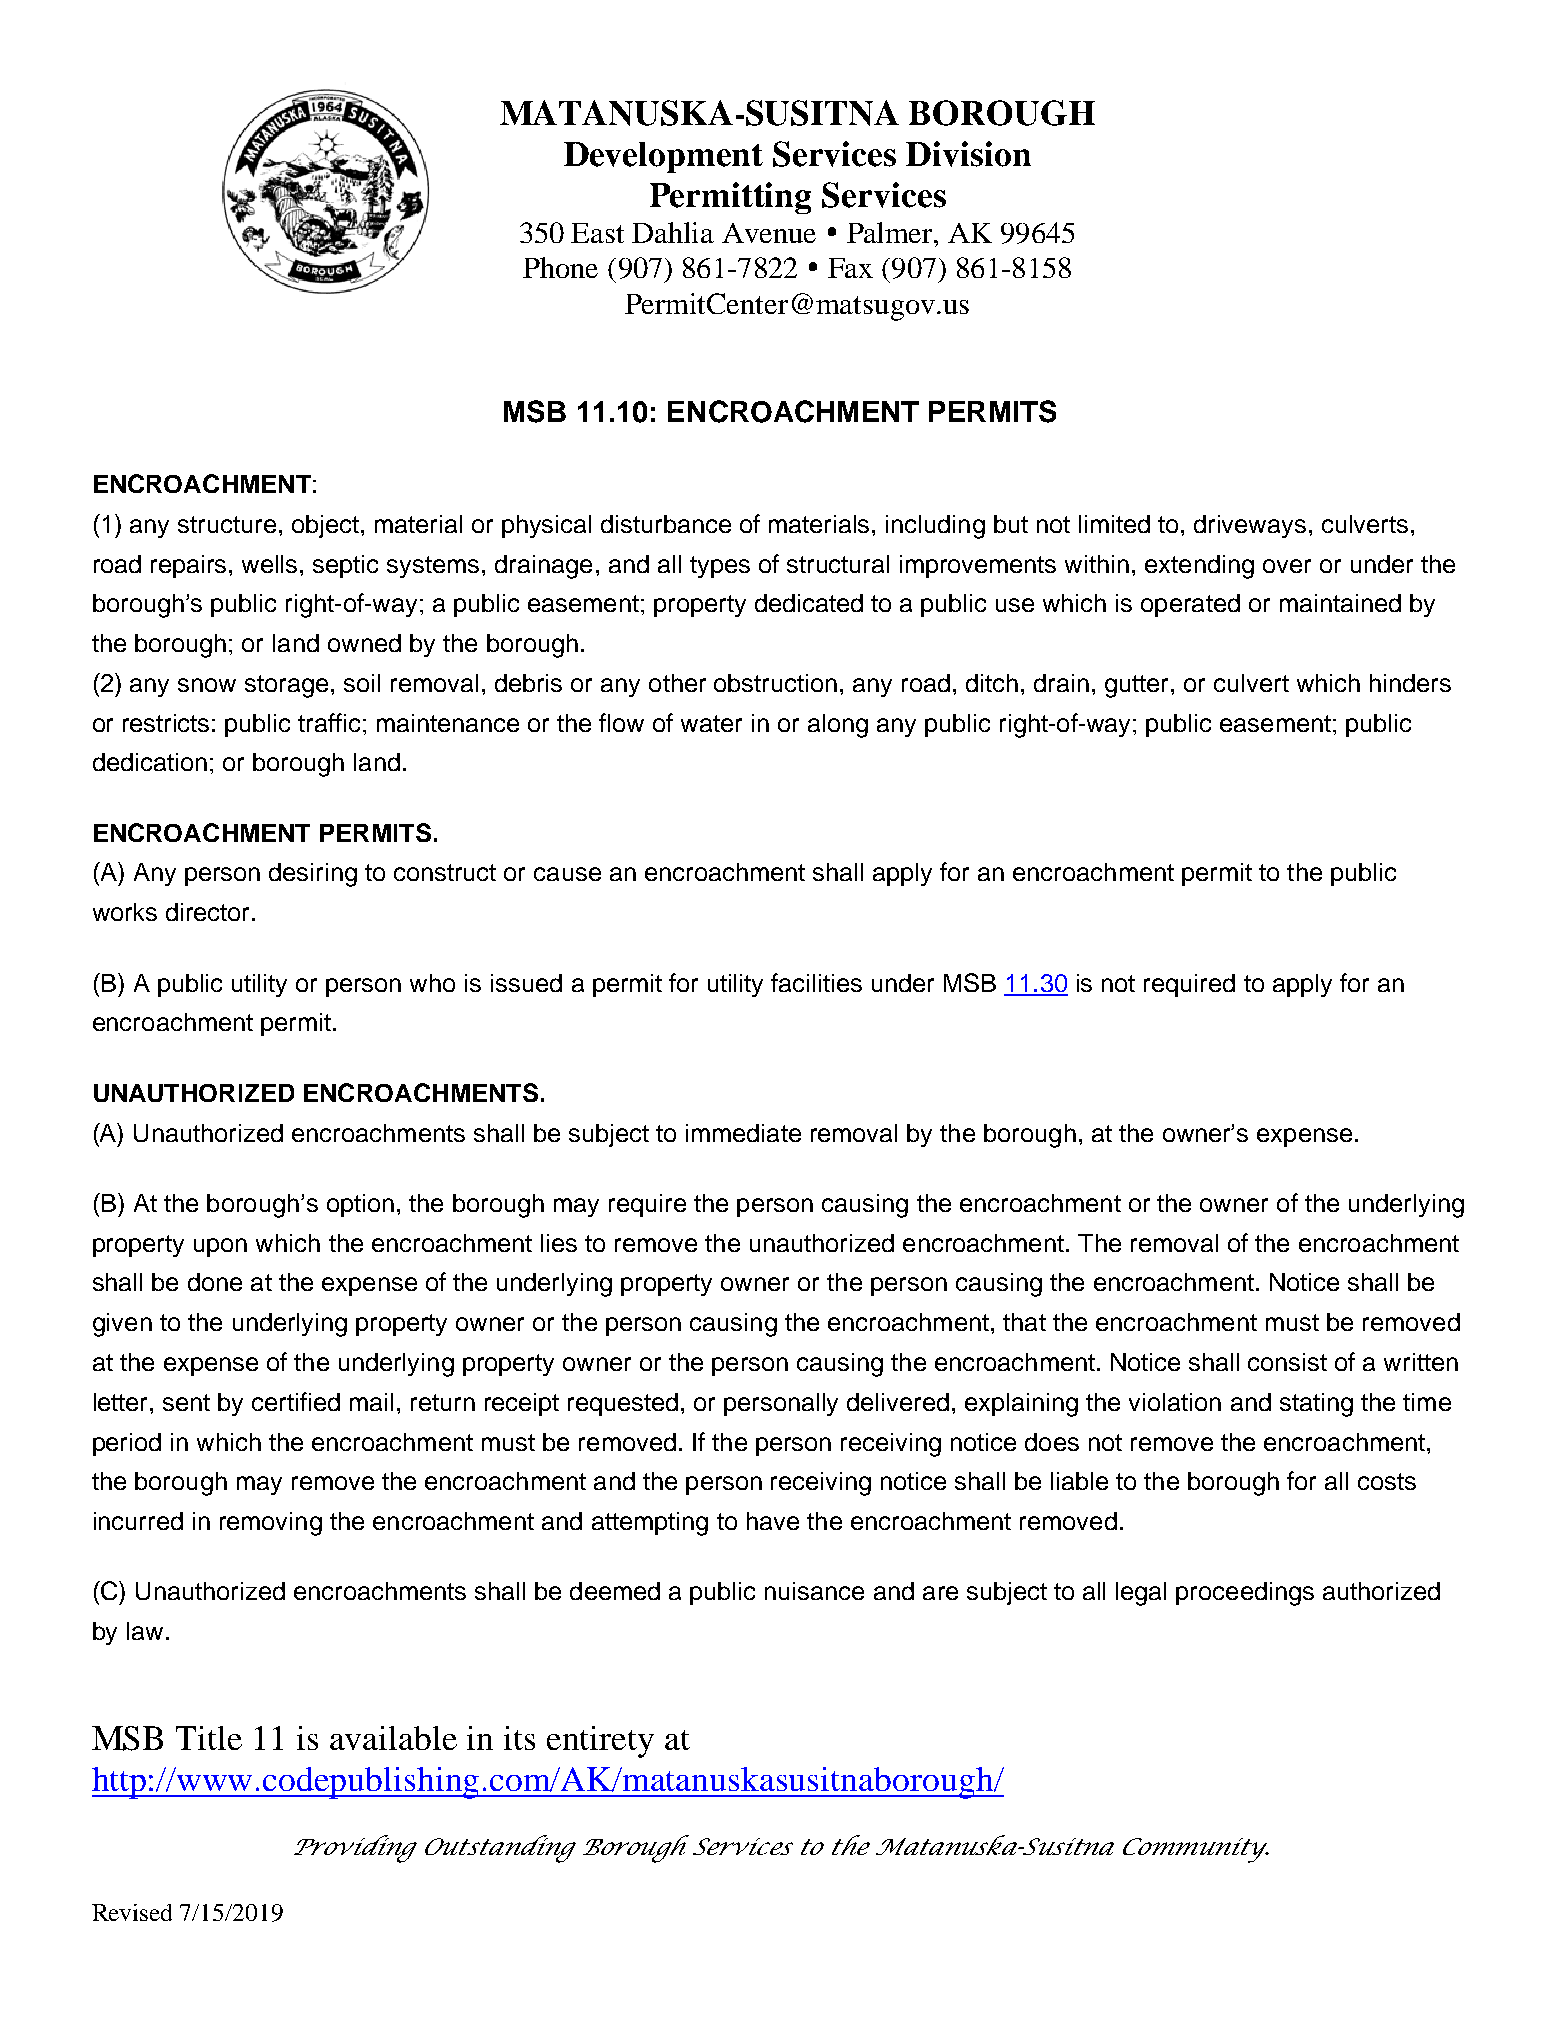 The width and height of the screenshot is (1560, 2019). Describe the element at coordinates (313, 875) in the screenshot. I see `desiring` at that location.
